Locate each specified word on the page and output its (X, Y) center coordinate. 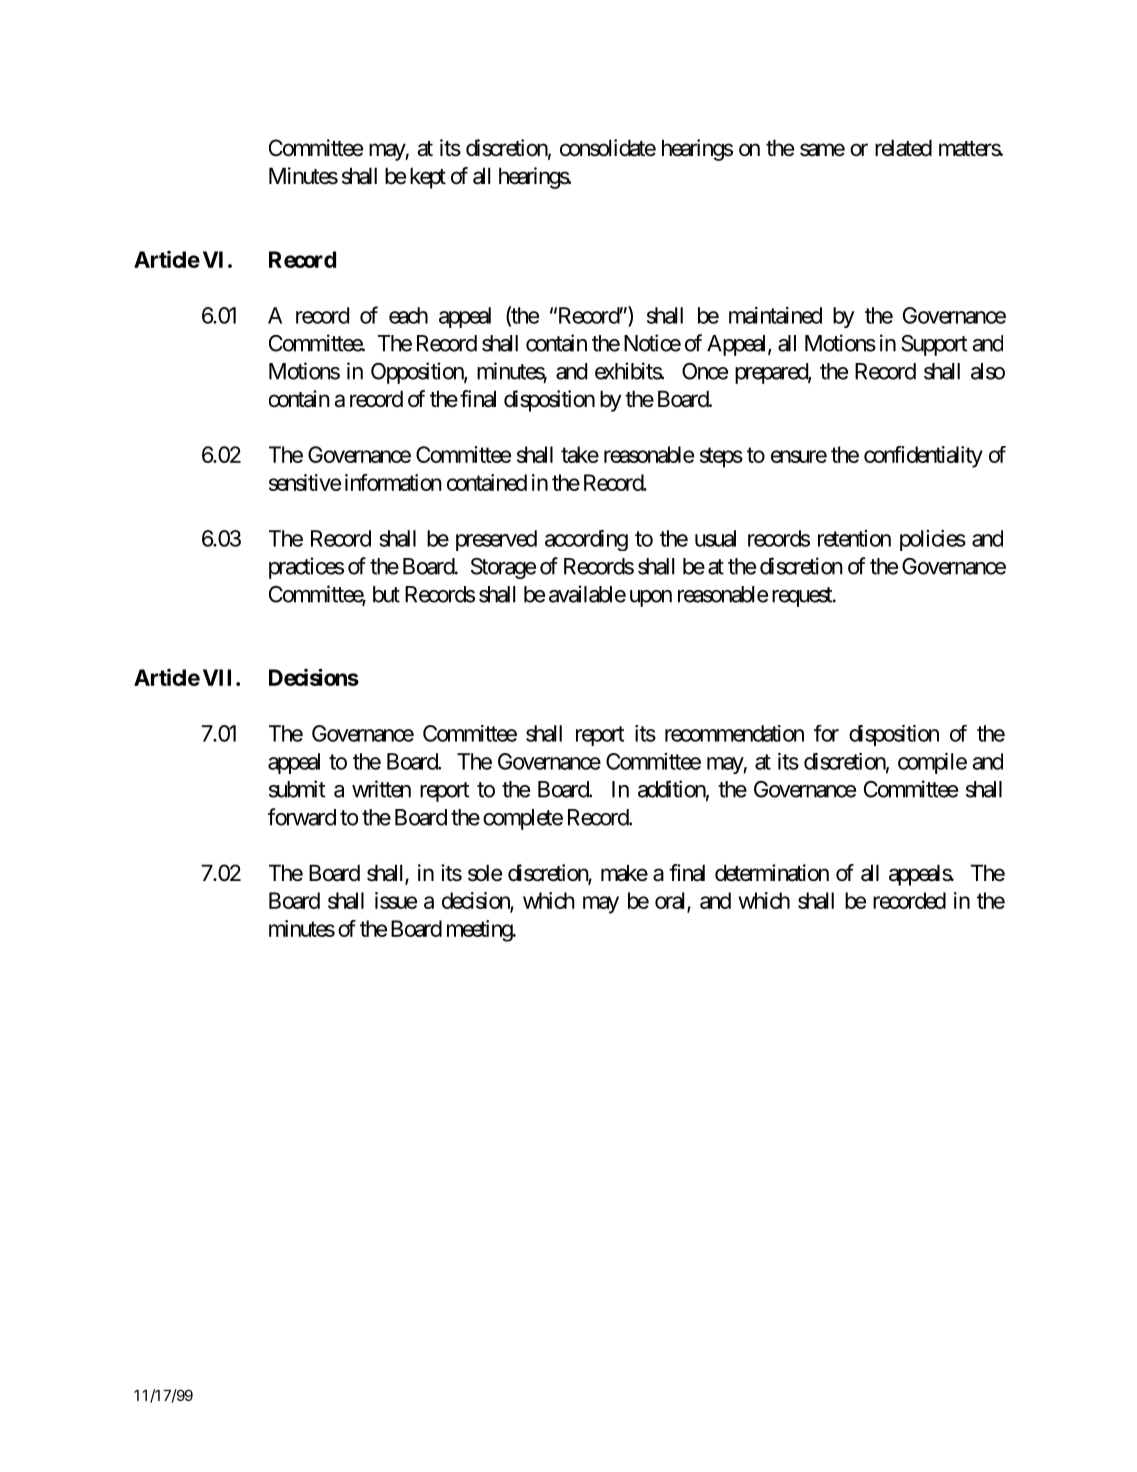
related (903, 148)
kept (428, 178)
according (586, 540)
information (393, 482)
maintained (775, 315)
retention (854, 538)
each (408, 315)
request (803, 597)
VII (220, 677)
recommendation (734, 733)
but (386, 594)
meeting (480, 931)
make (624, 873)
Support (934, 345)
